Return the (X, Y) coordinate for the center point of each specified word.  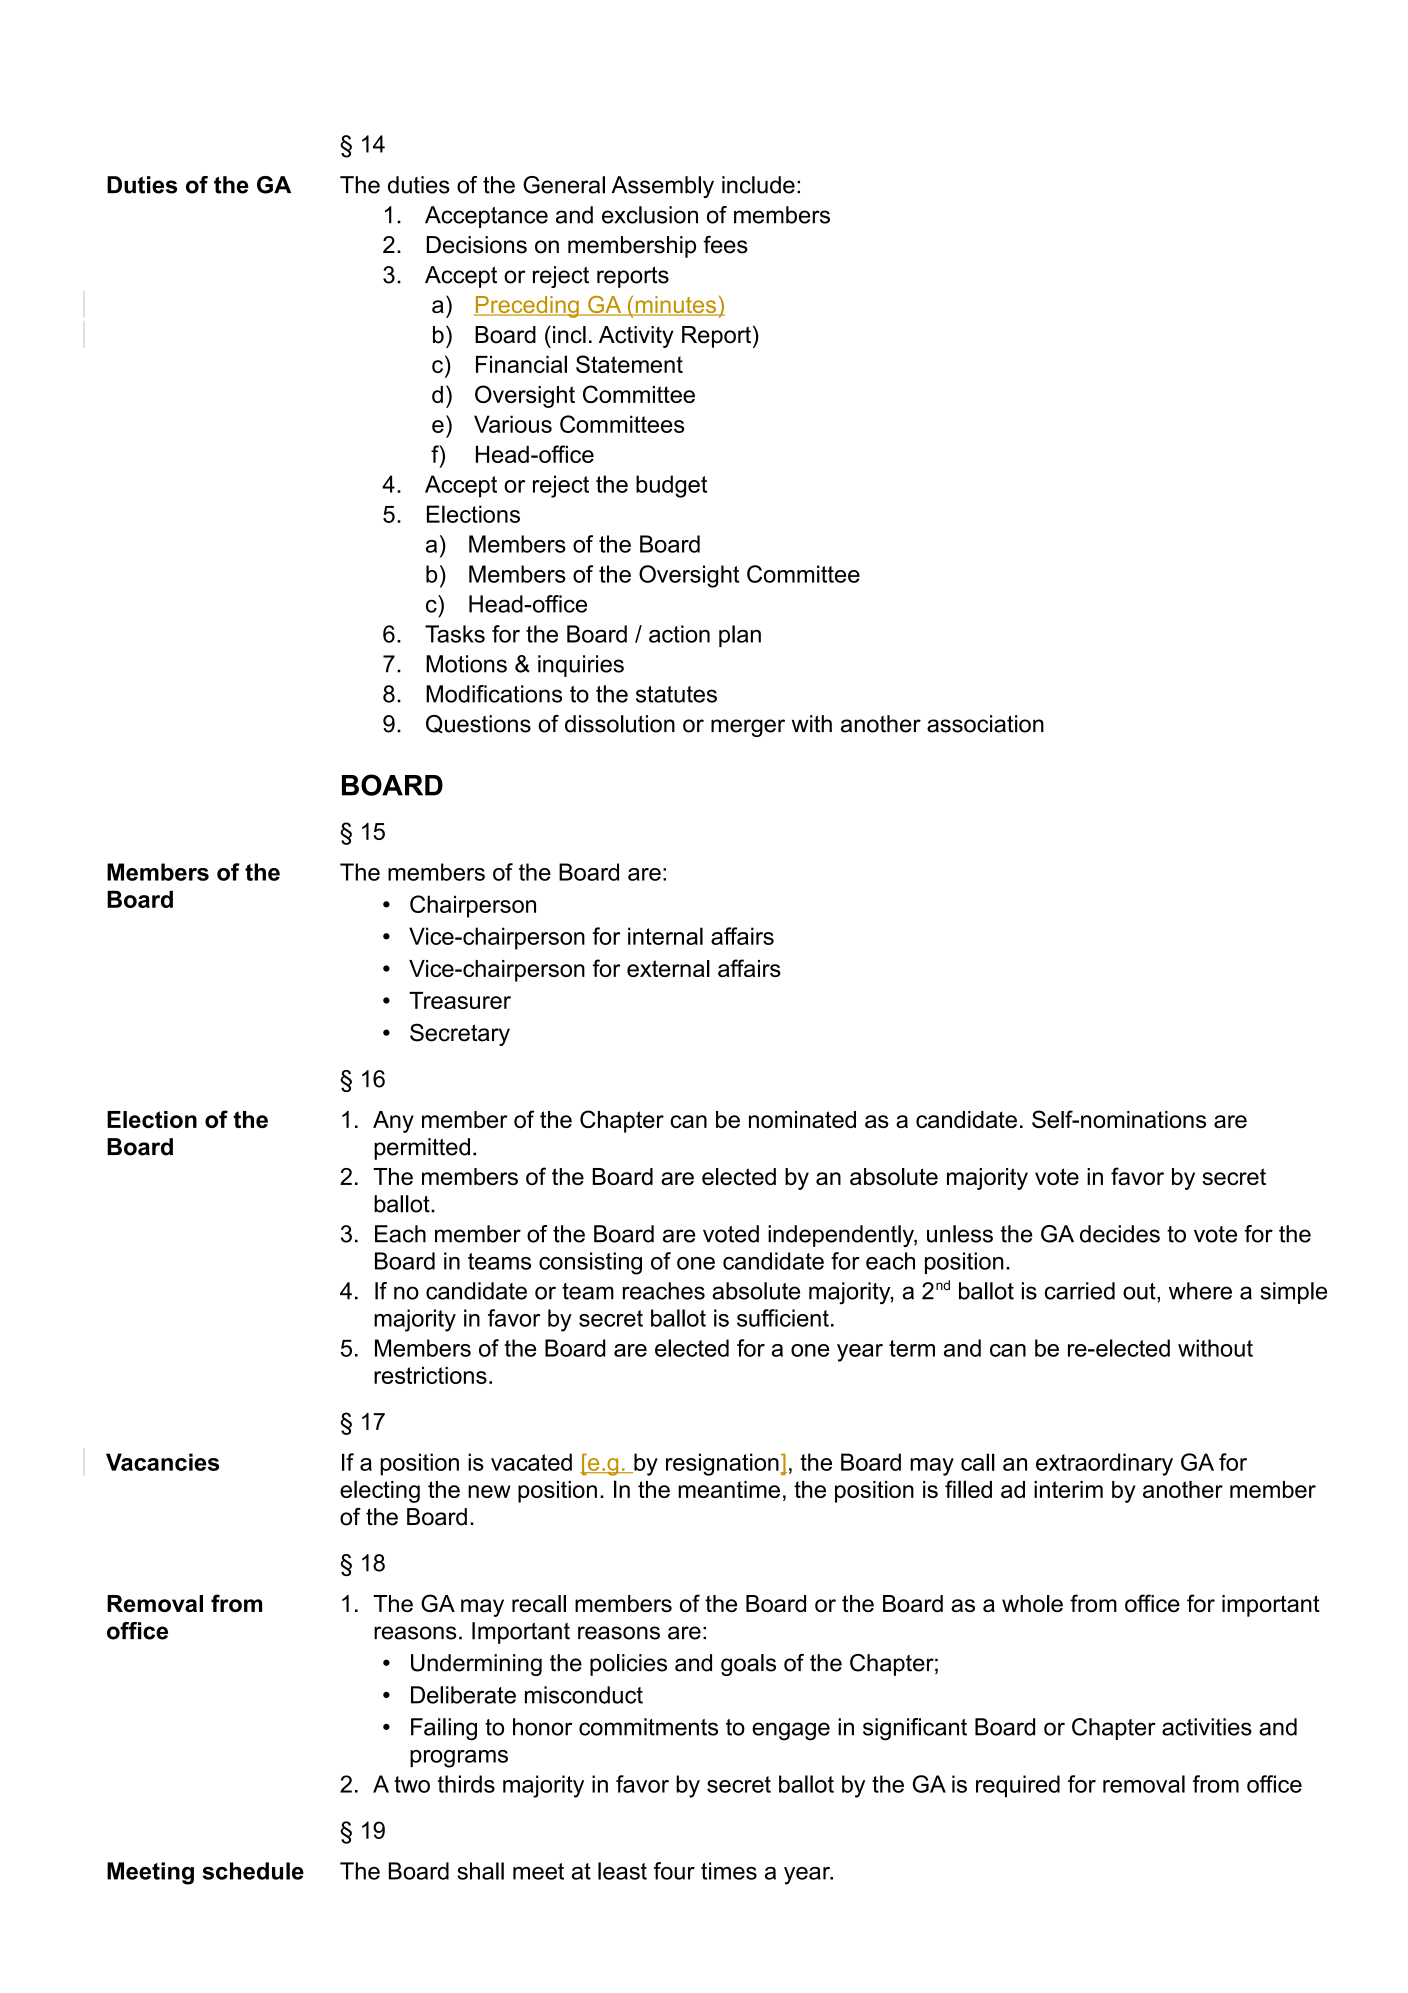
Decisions (477, 245)
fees (725, 245)
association (985, 724)
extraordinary (1104, 1464)
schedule (253, 1871)
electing (380, 1491)
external (668, 968)
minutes (676, 306)
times (729, 1871)
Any (393, 1122)
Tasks (455, 634)
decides (1120, 1234)
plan (740, 636)
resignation (723, 1464)
